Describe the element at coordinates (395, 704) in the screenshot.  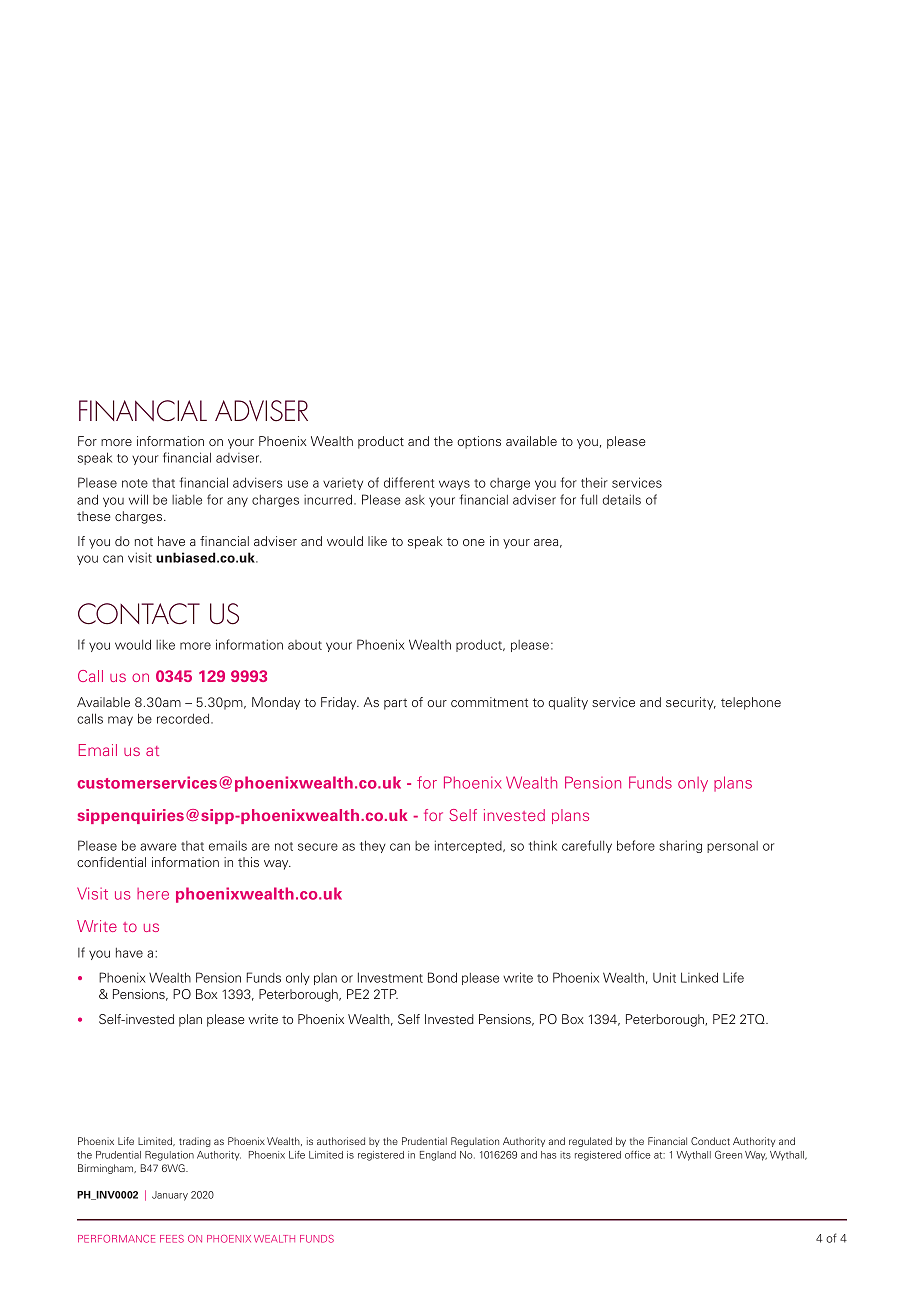
I see `part` at that location.
